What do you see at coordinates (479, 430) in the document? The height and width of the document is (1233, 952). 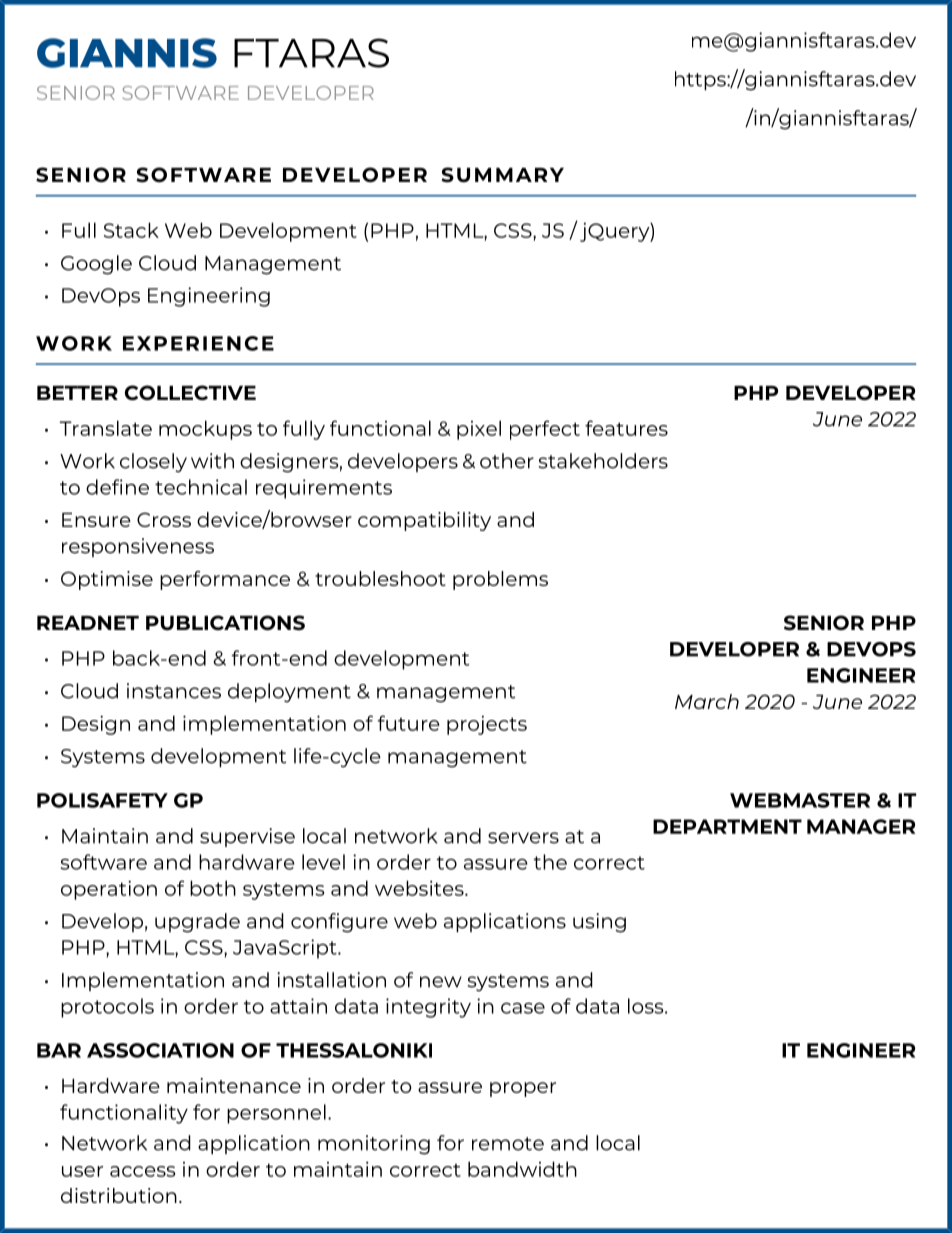 I see `pixel` at bounding box center [479, 430].
